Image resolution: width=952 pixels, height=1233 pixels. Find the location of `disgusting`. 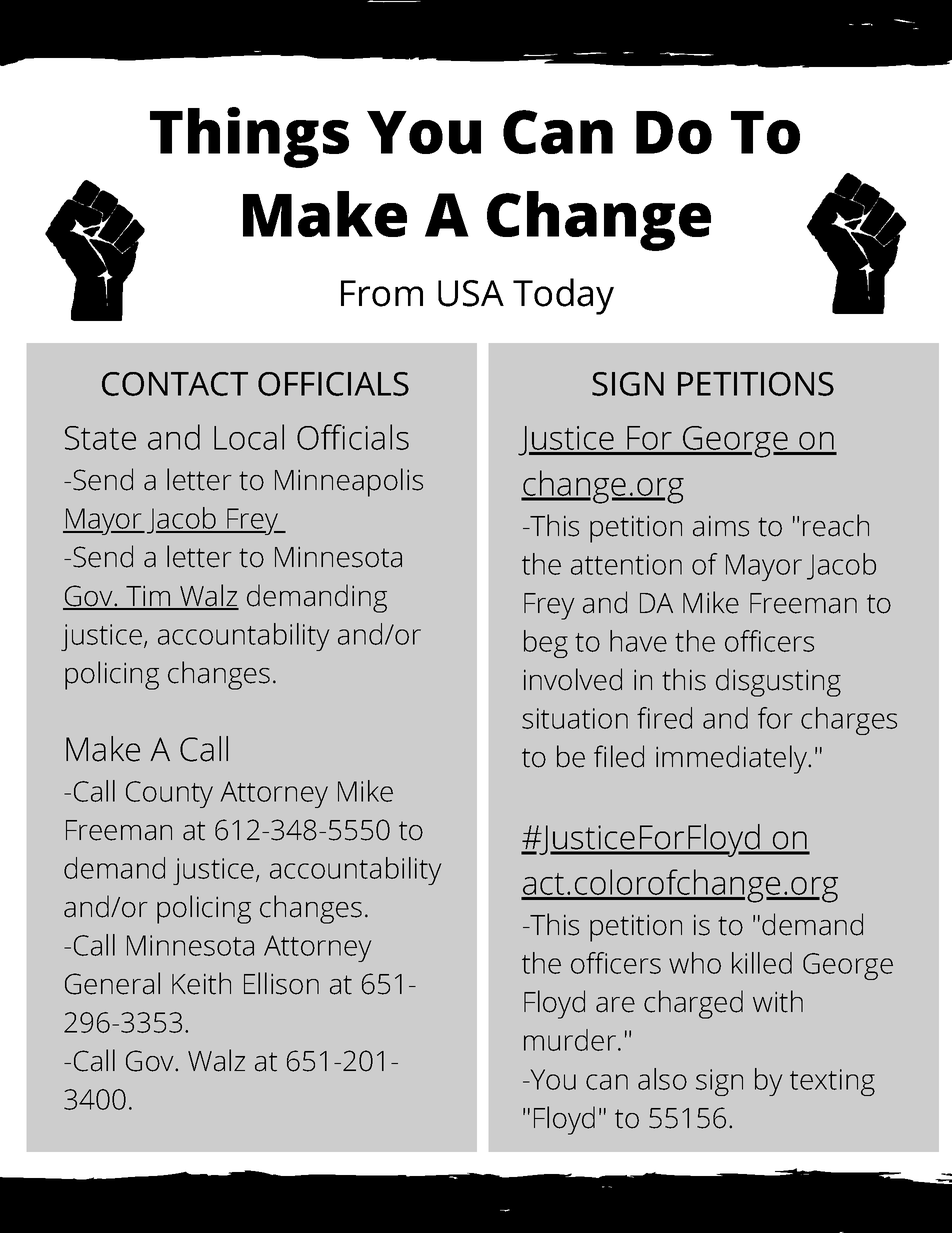

disgusting is located at coordinates (778, 682).
